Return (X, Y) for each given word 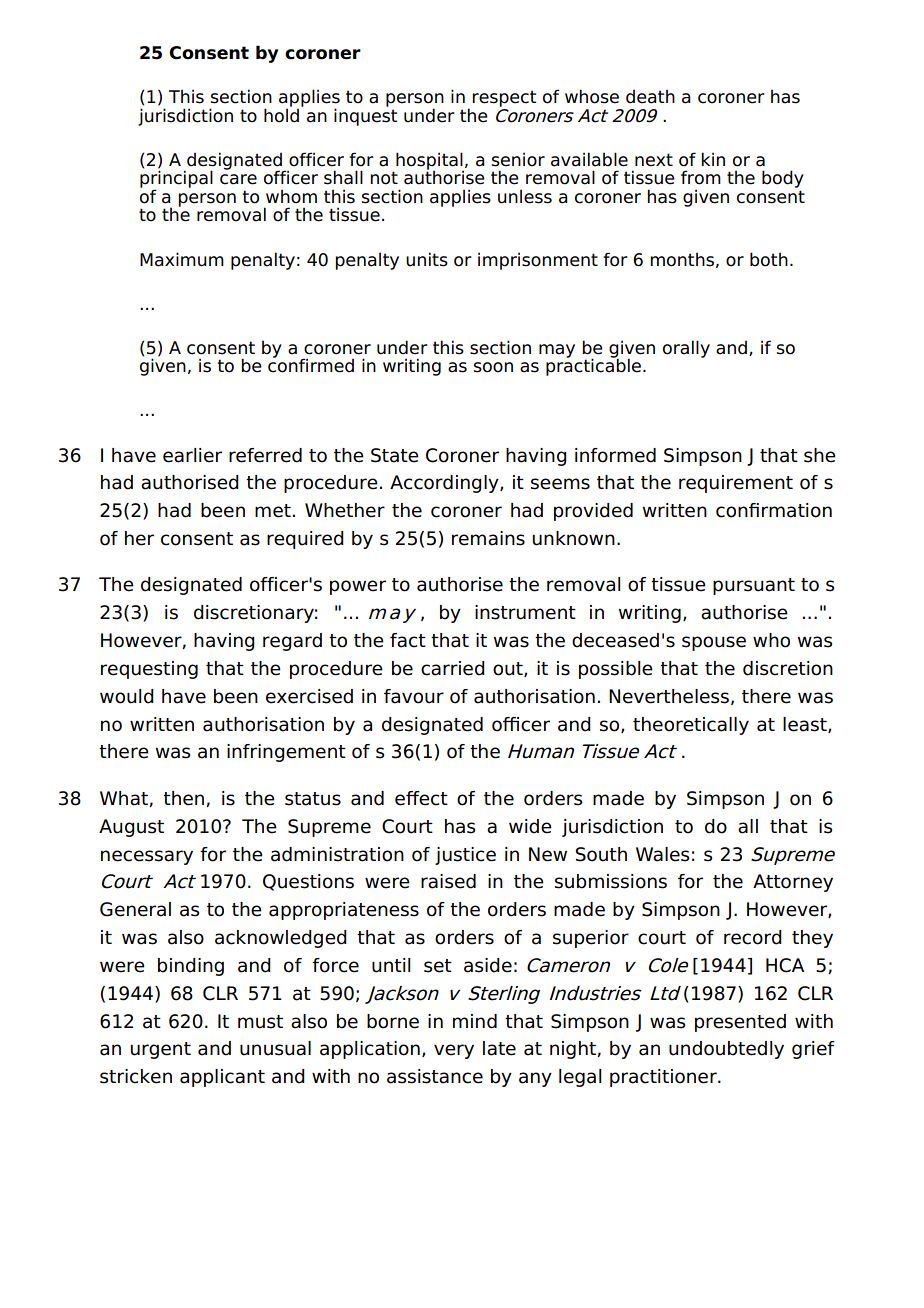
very (454, 1051)
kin (713, 159)
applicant (222, 1078)
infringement (286, 753)
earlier (192, 455)
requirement (736, 484)
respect (504, 98)
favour (414, 696)
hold (281, 114)
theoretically (691, 726)
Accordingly (445, 484)
